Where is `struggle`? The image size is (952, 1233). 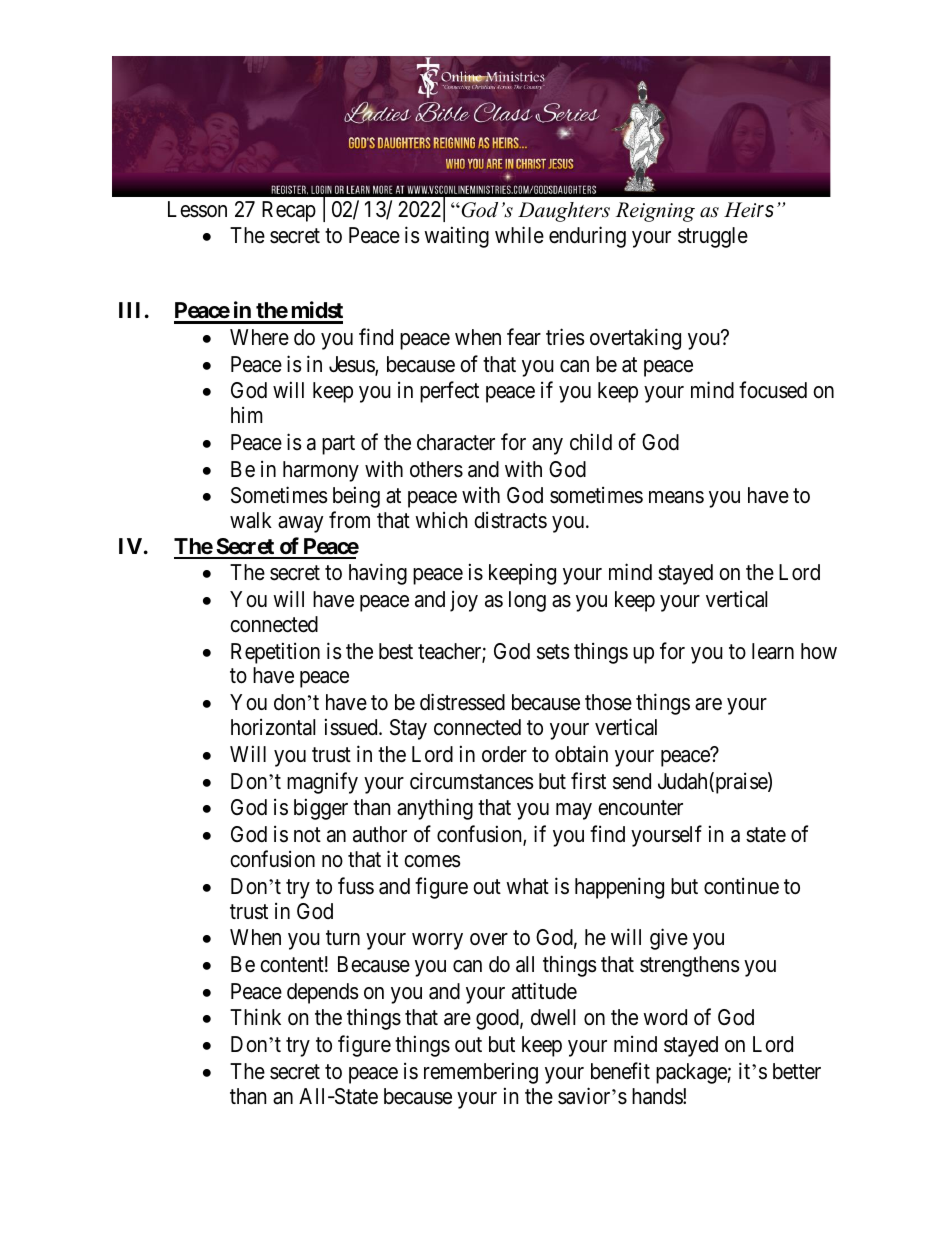 struggle is located at coordinates (713, 237).
